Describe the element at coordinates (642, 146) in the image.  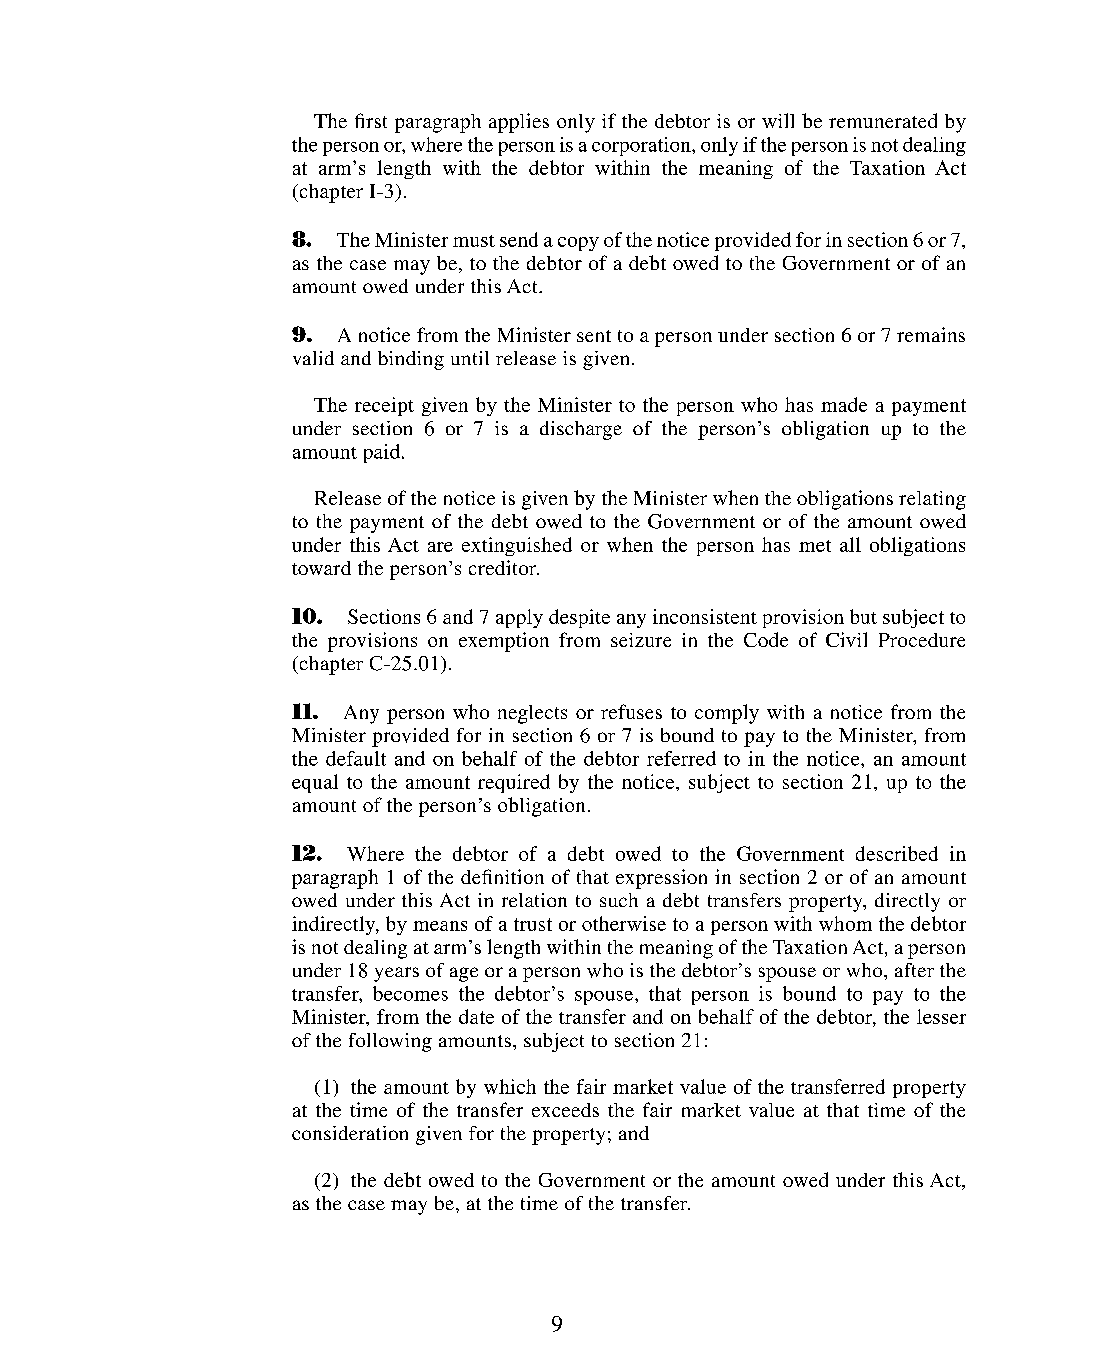
I see `corporation` at that location.
